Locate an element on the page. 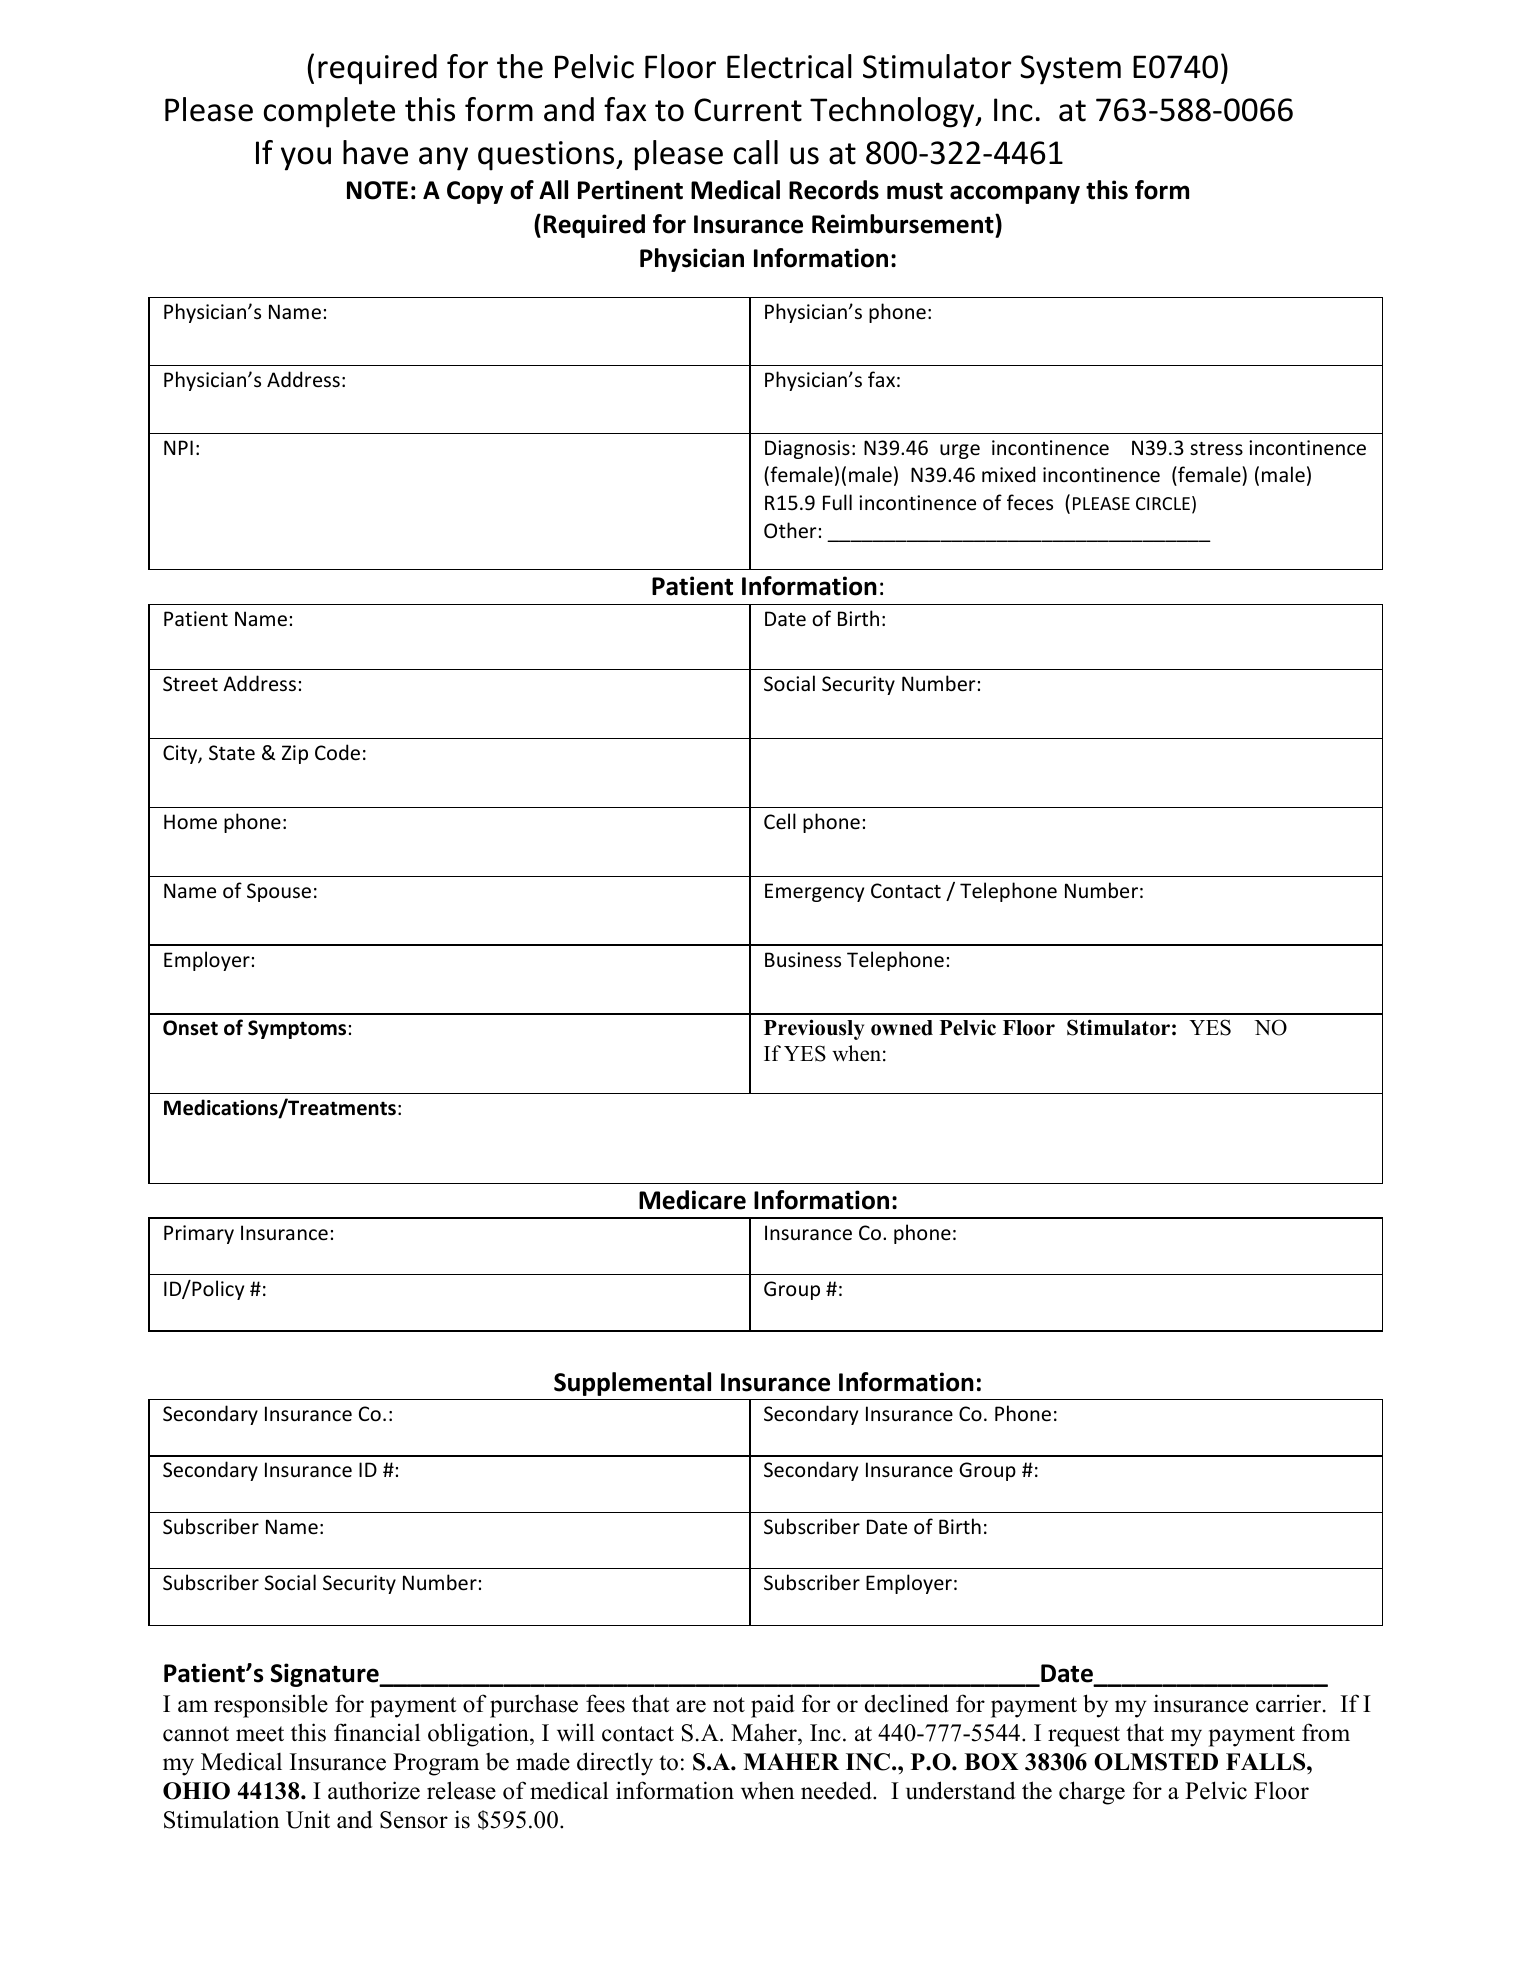  Current is located at coordinates (748, 110).
